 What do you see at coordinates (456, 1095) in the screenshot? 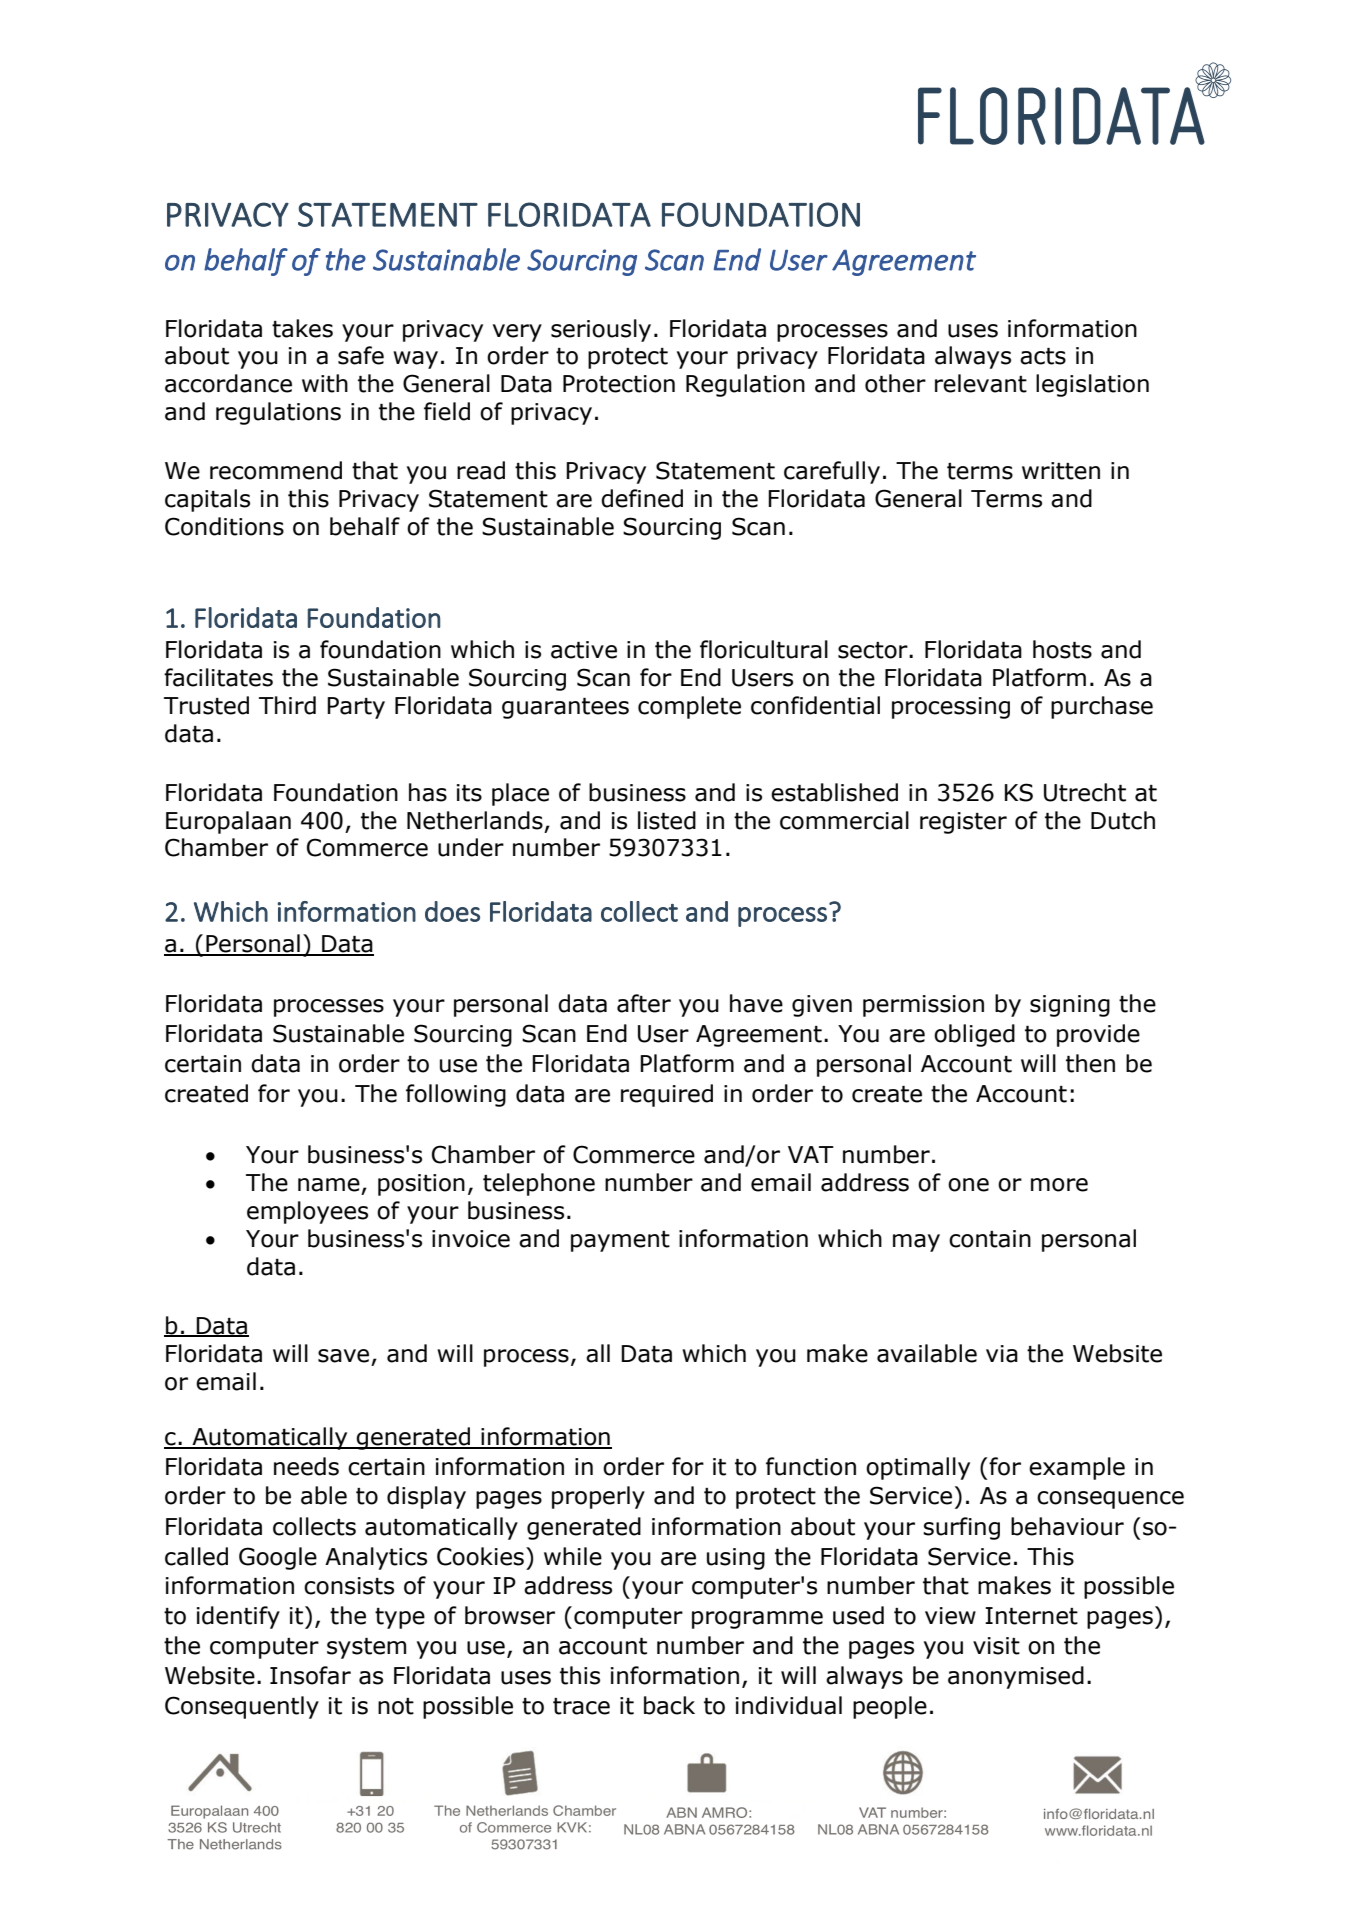
I see `following` at bounding box center [456, 1095].
